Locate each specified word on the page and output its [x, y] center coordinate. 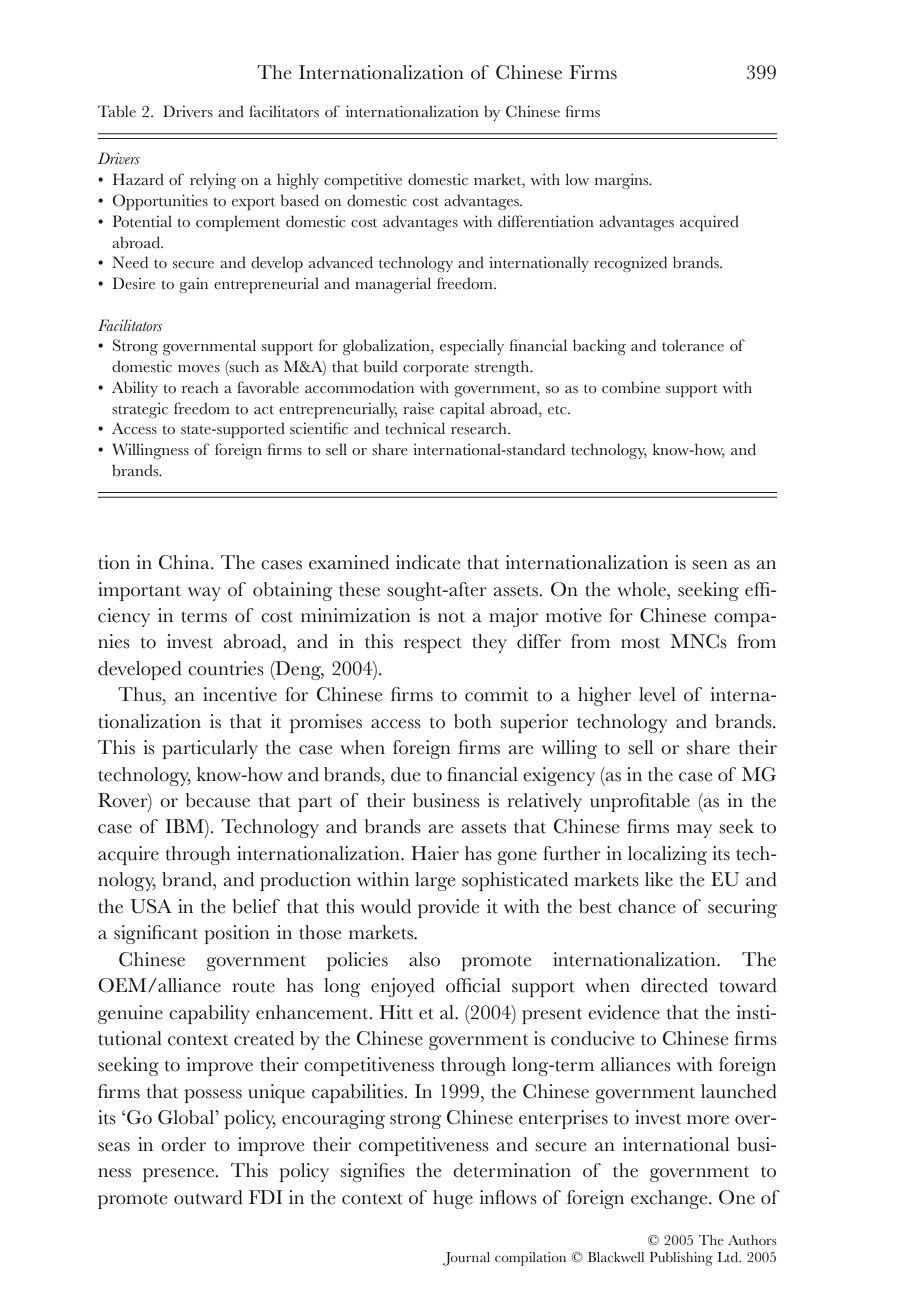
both [473, 721]
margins [623, 181]
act [264, 410]
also [424, 959]
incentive [240, 694]
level [657, 694]
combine [631, 387]
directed [674, 985]
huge [453, 1199]
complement [238, 223]
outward [208, 1197]
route [253, 987]
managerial [393, 285]
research [480, 428]
